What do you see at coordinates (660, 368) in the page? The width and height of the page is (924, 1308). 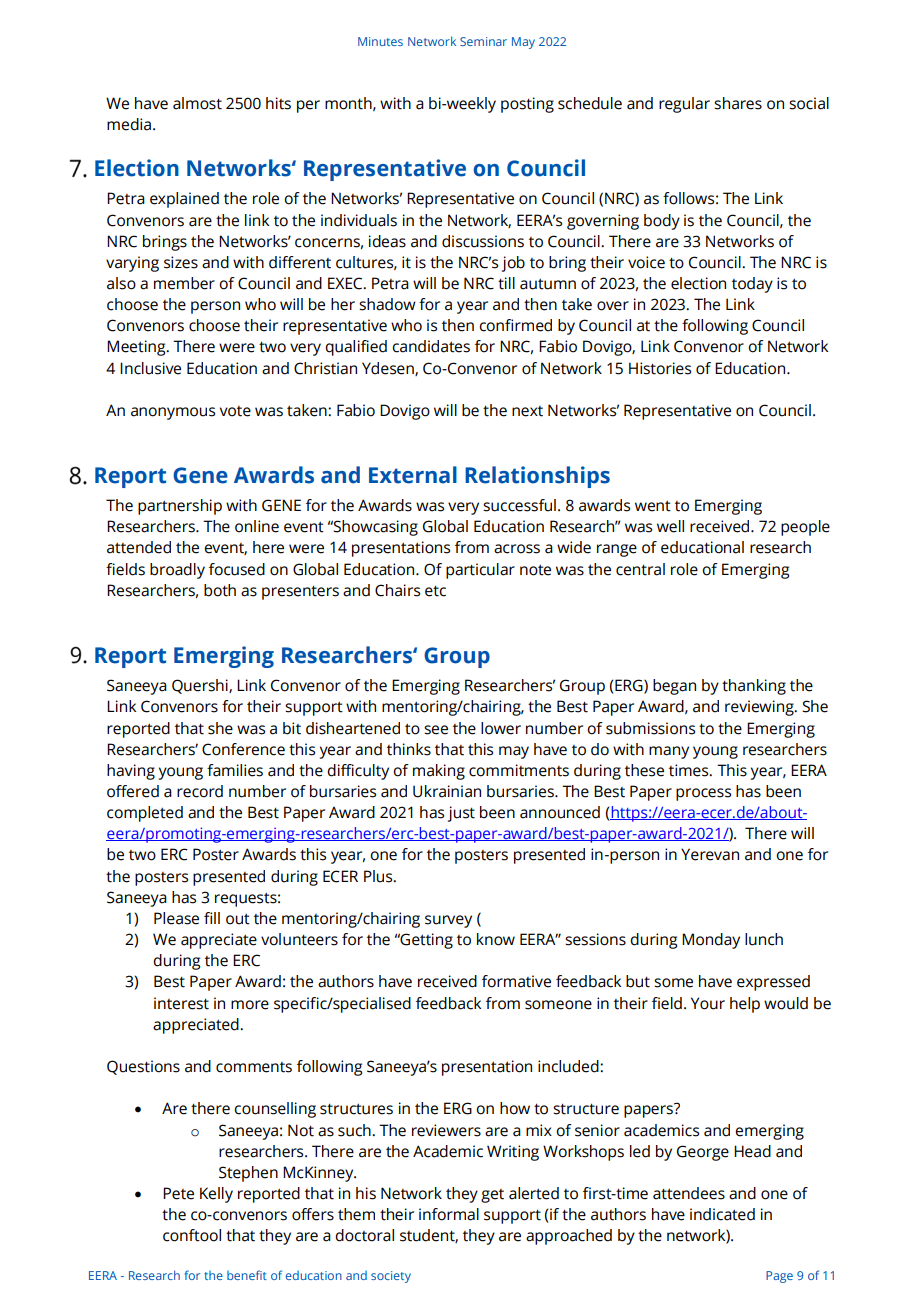 I see `Histories` at bounding box center [660, 368].
